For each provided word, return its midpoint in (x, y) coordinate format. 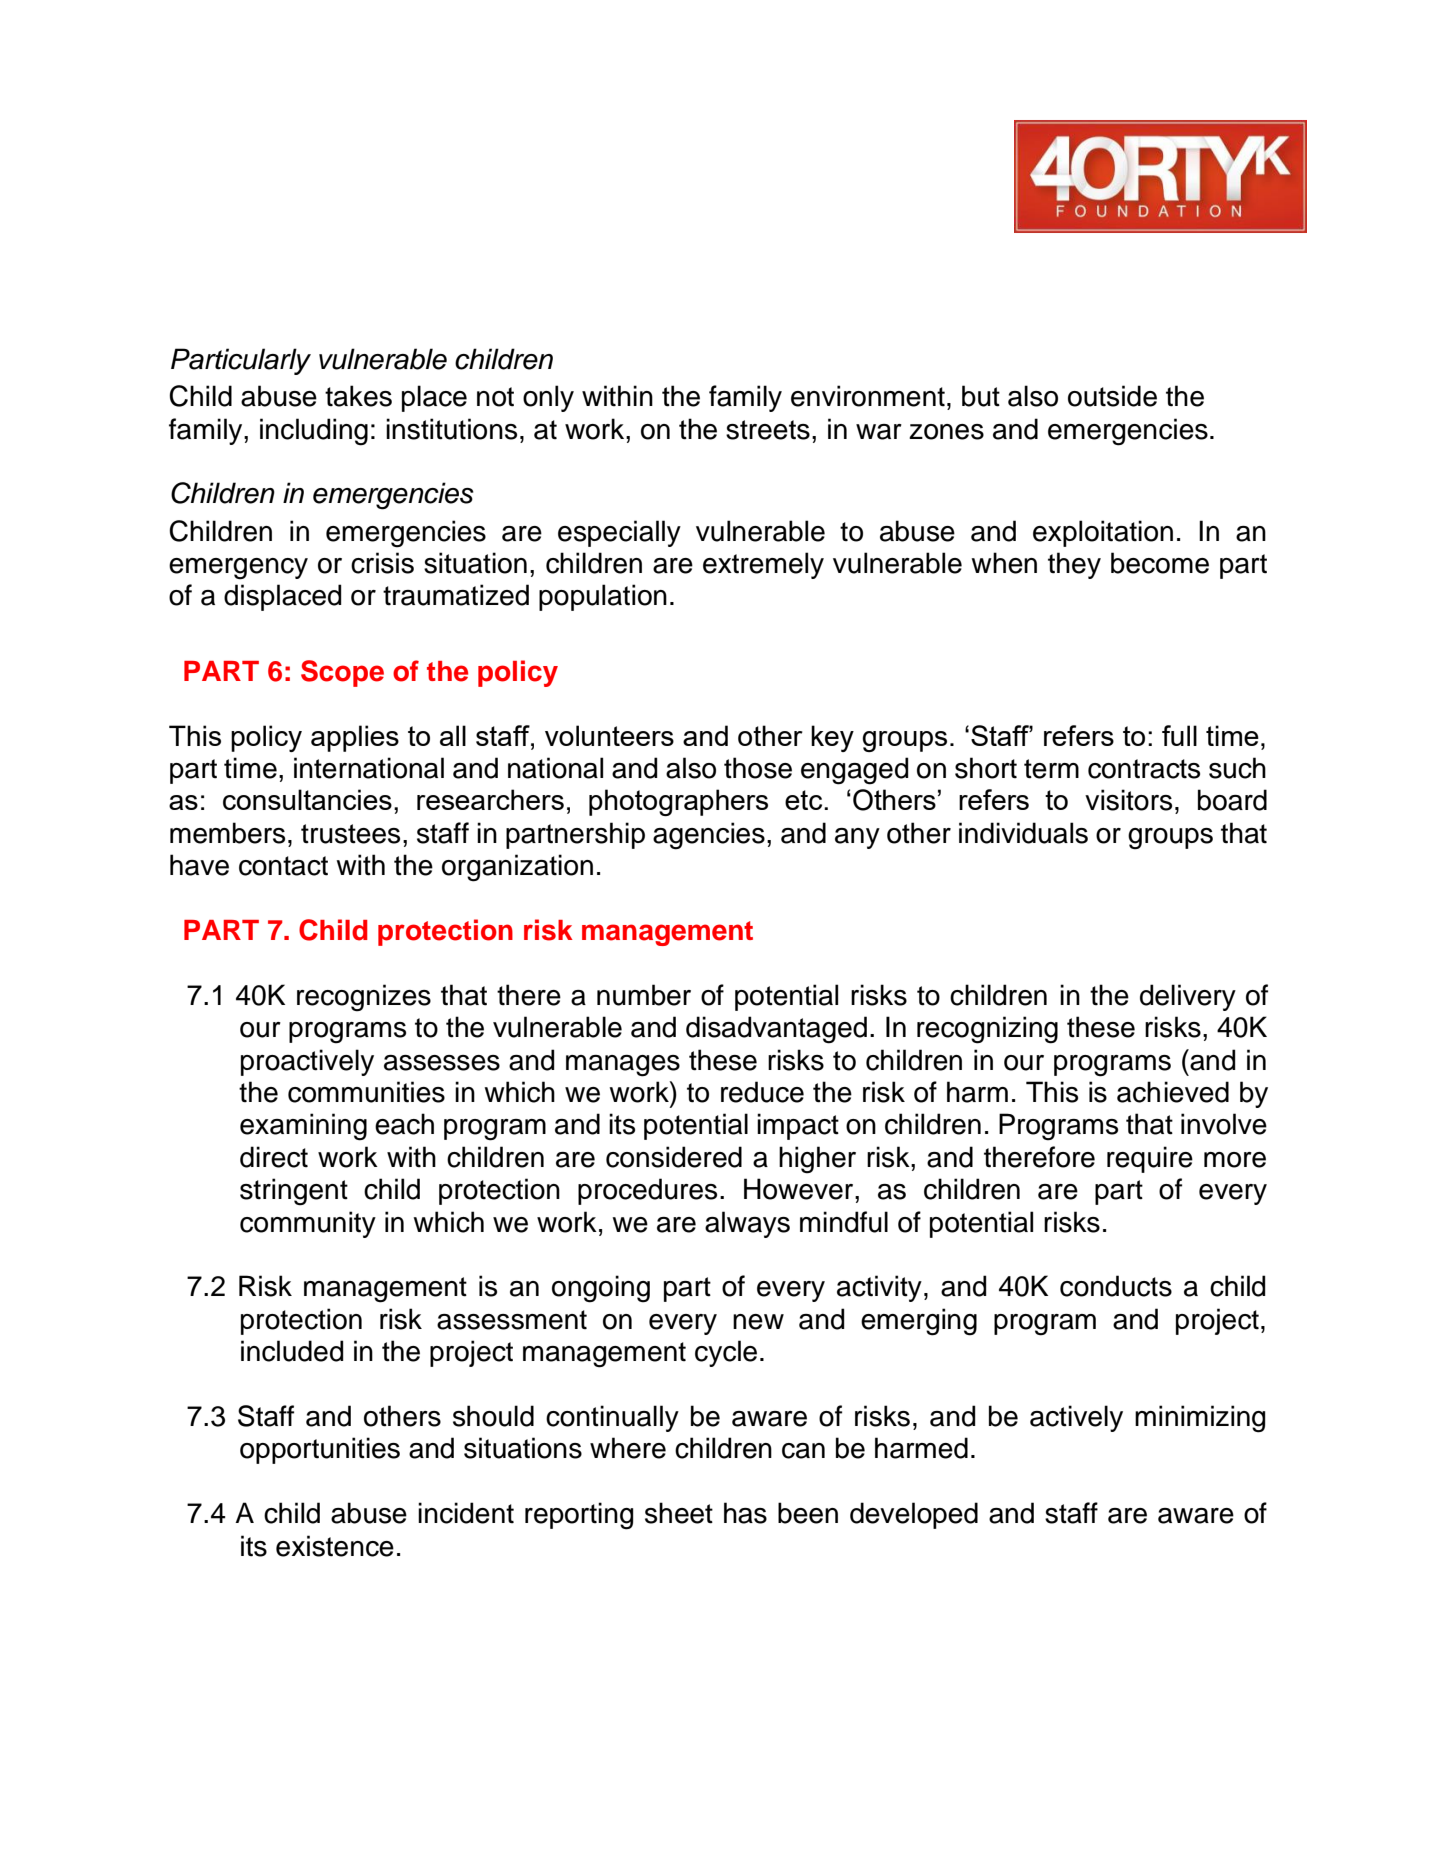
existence (335, 1546)
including (314, 432)
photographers (678, 802)
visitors (1128, 800)
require (1150, 1159)
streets (768, 430)
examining (303, 1127)
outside (1112, 396)
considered (674, 1157)
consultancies (307, 799)
